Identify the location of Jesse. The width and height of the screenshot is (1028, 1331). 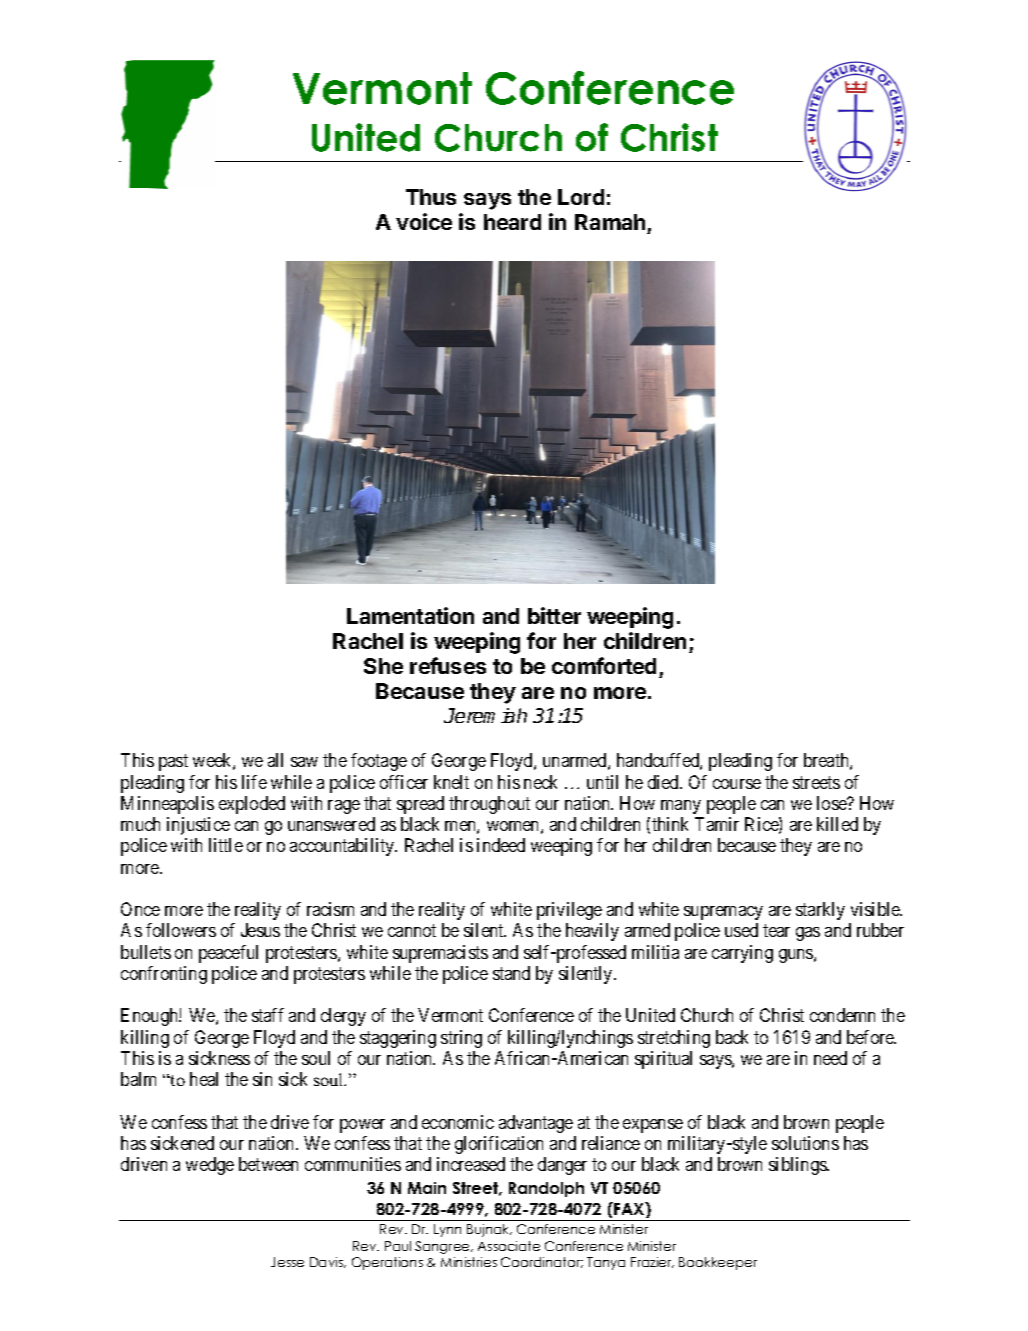
(287, 1262).
